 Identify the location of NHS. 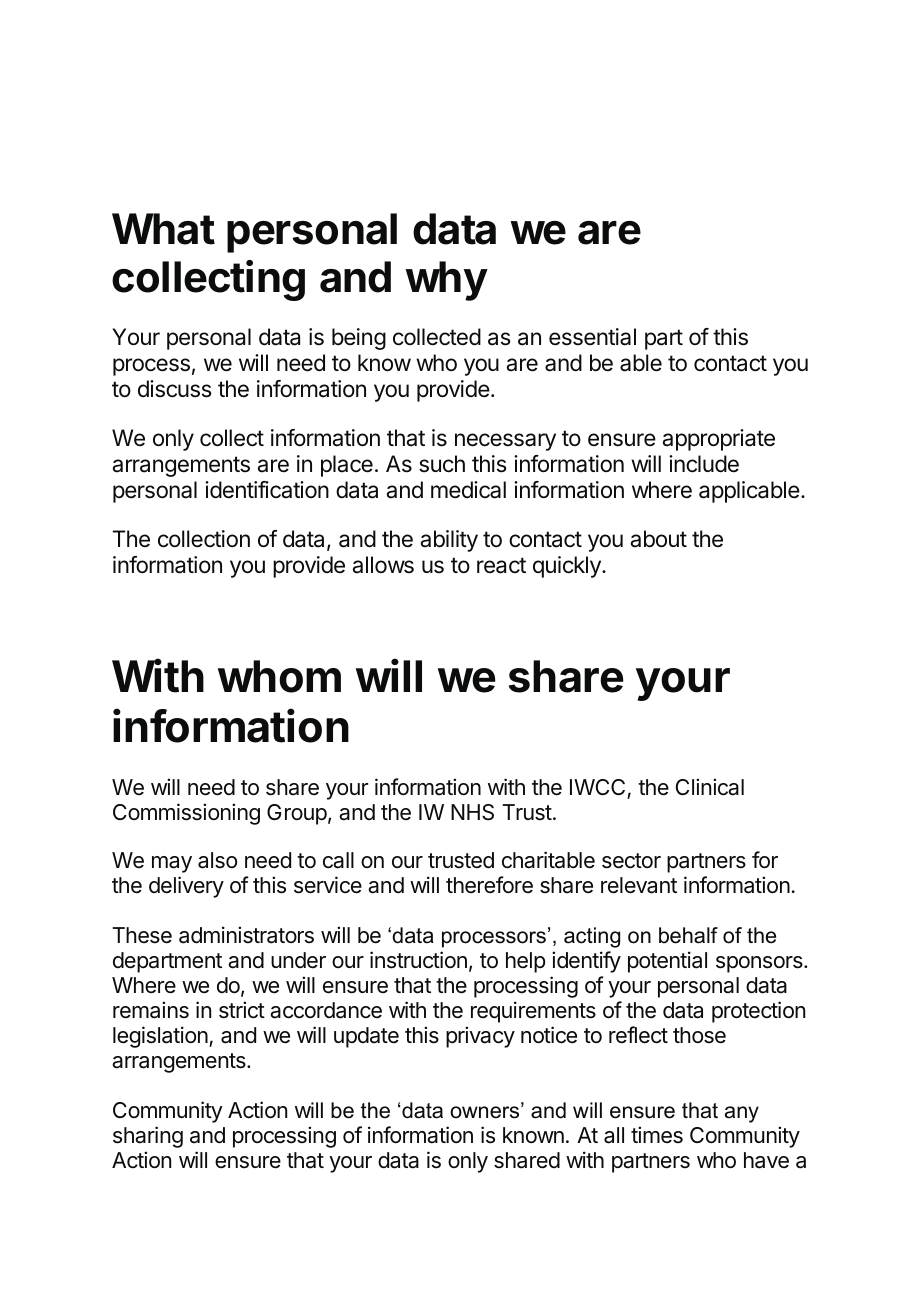
(472, 812).
